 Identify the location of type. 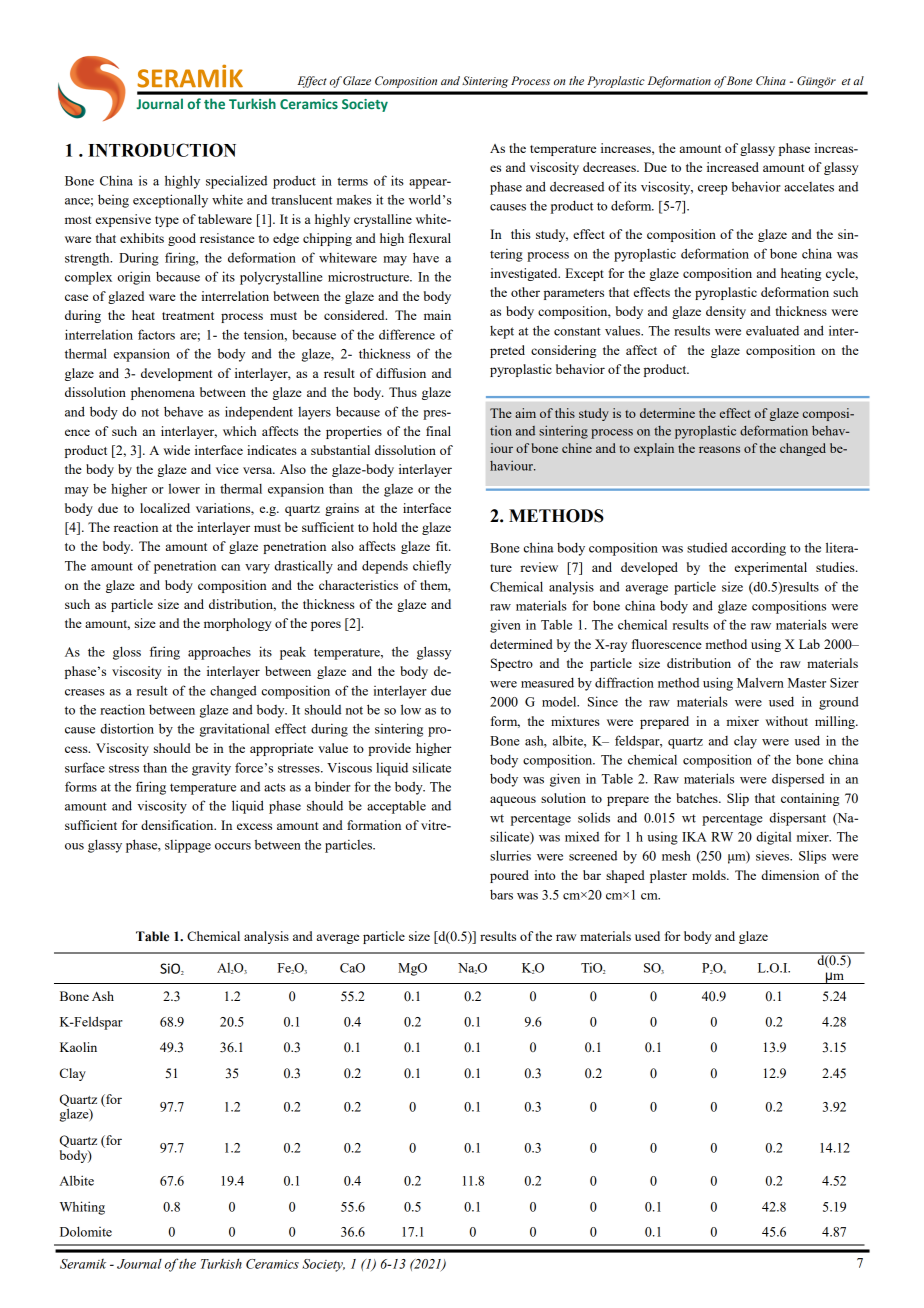
(167, 221).
